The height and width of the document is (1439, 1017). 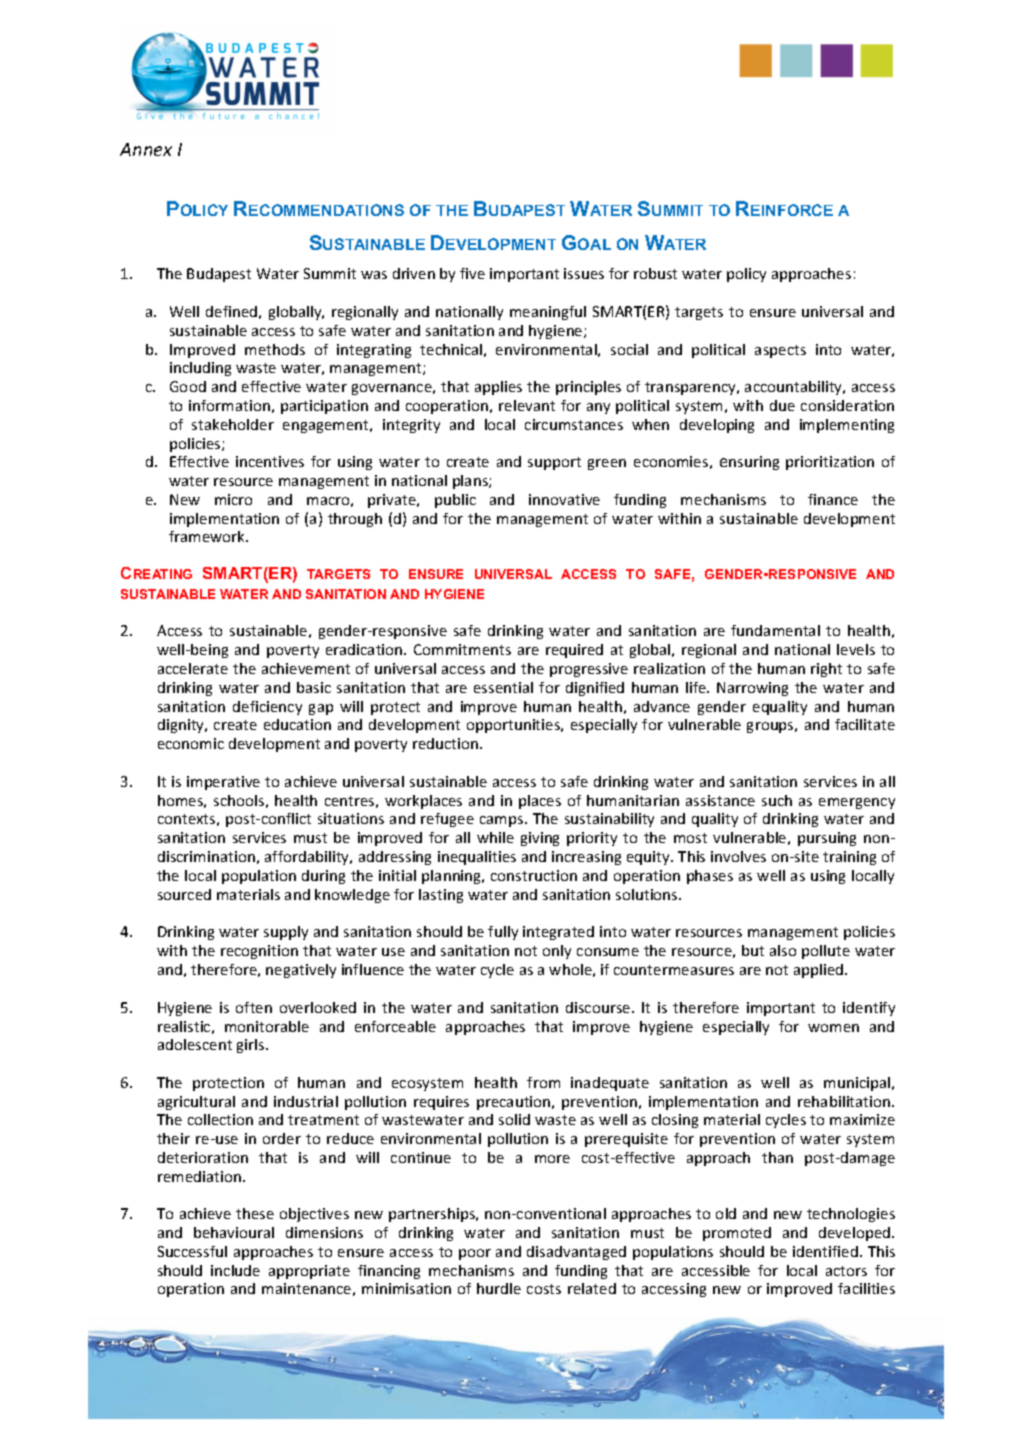 I want to click on more, so click(x=552, y=1159).
